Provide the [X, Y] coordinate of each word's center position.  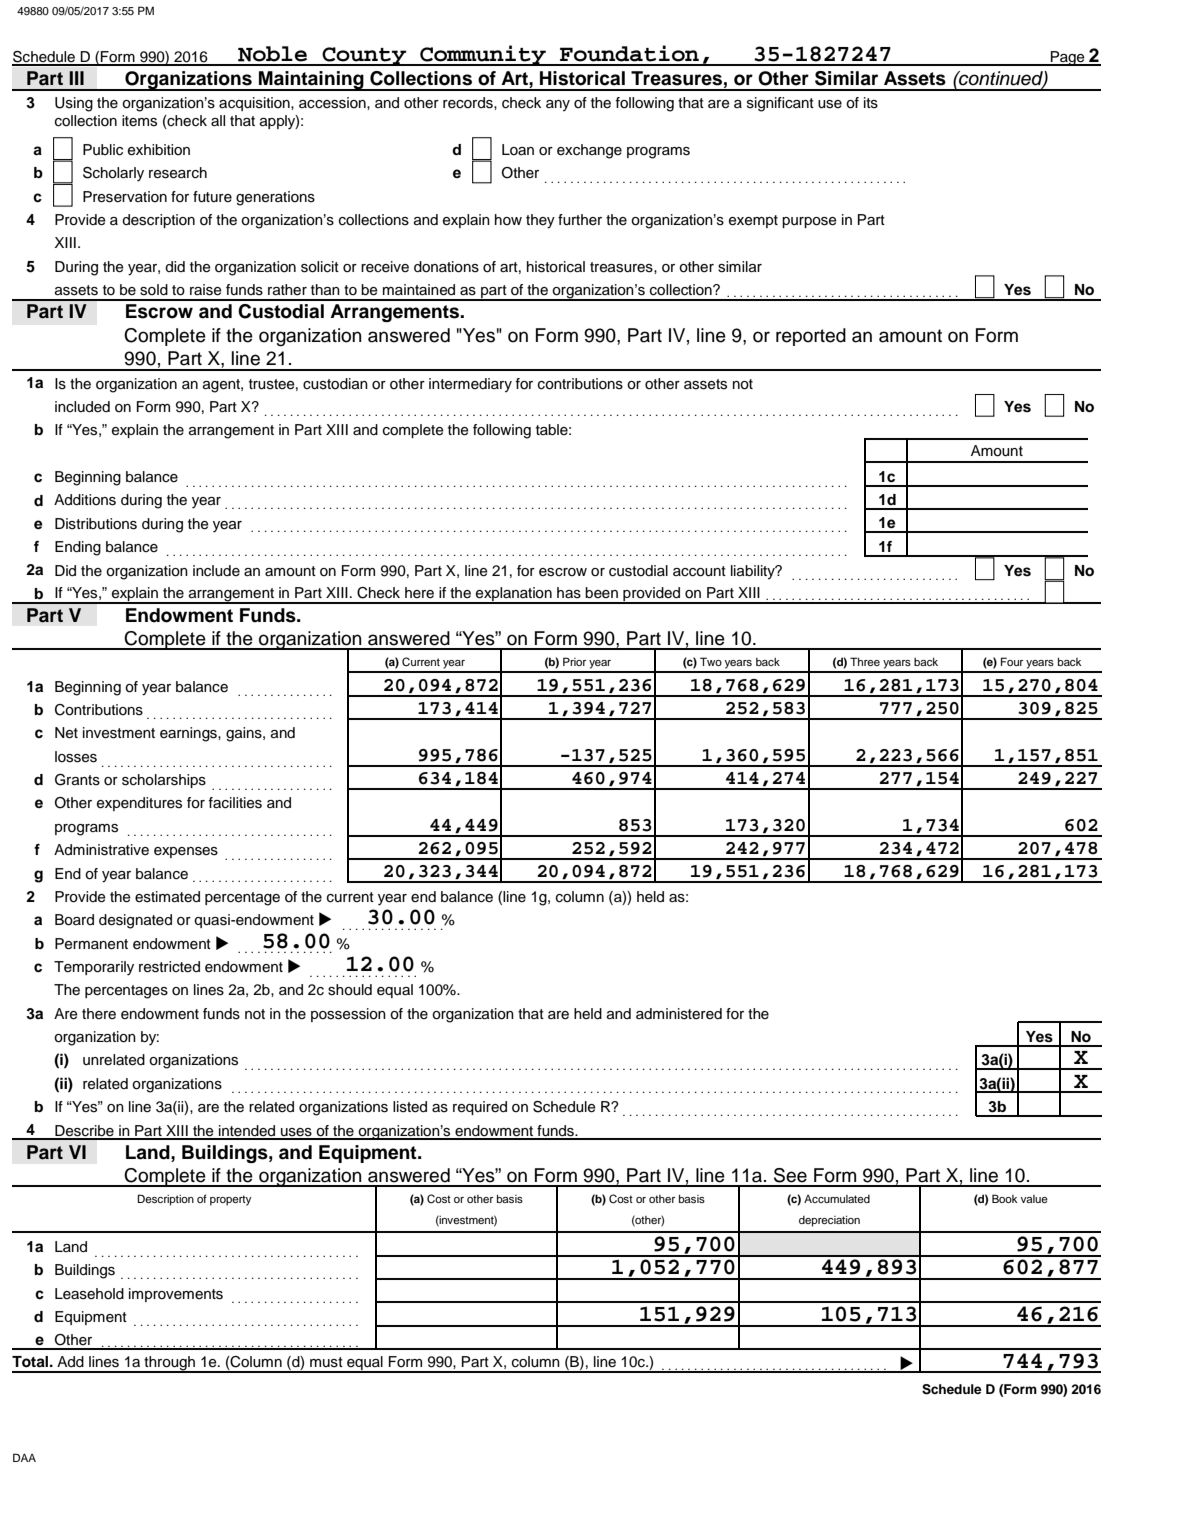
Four [1012, 661]
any [558, 105]
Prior [574, 661]
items [139, 121]
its [871, 103]
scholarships [164, 781]
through [169, 1364]
